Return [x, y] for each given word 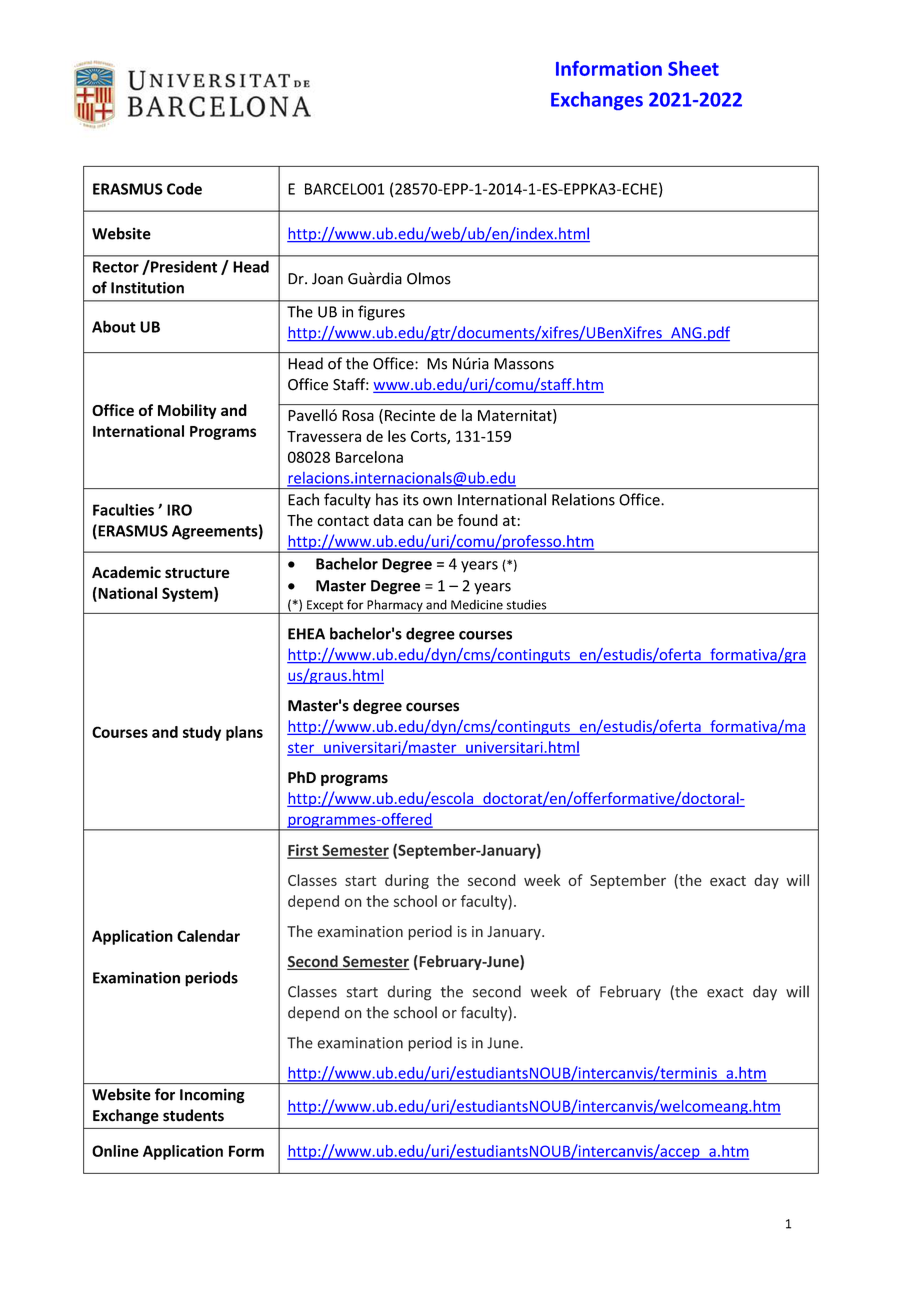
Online [115, 1151]
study [202, 733]
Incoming [212, 1096]
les [397, 436]
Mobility [187, 411]
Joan [327, 279]
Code [184, 188]
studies [526, 605]
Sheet [693, 68]
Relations [583, 499]
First [304, 851]
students [193, 1115]
